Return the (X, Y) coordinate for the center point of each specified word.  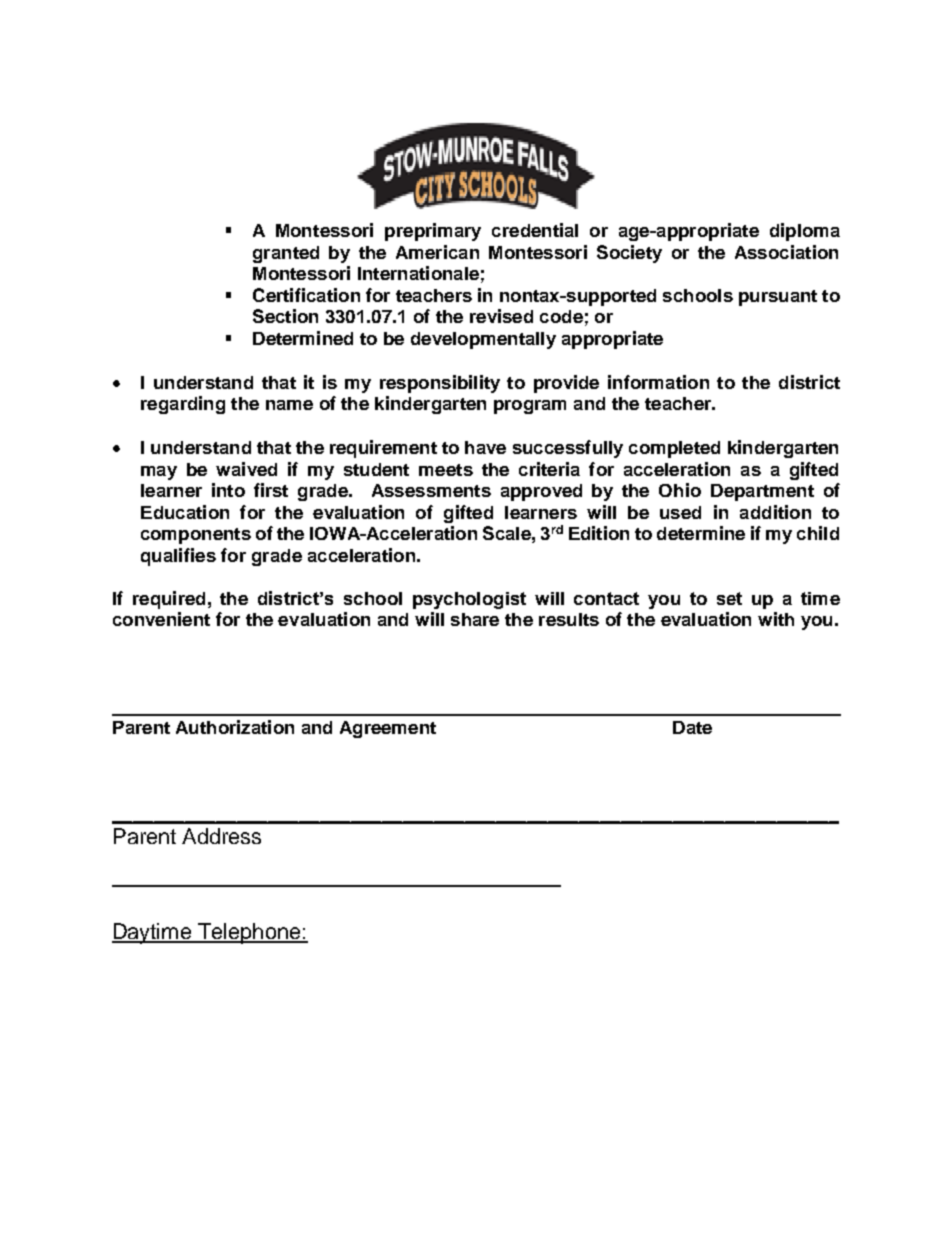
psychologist (469, 600)
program (530, 407)
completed (674, 449)
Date (692, 727)
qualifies (178, 557)
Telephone (249, 933)
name (289, 405)
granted (286, 254)
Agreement (388, 729)
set (729, 598)
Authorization (235, 727)
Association (786, 252)
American (437, 252)
